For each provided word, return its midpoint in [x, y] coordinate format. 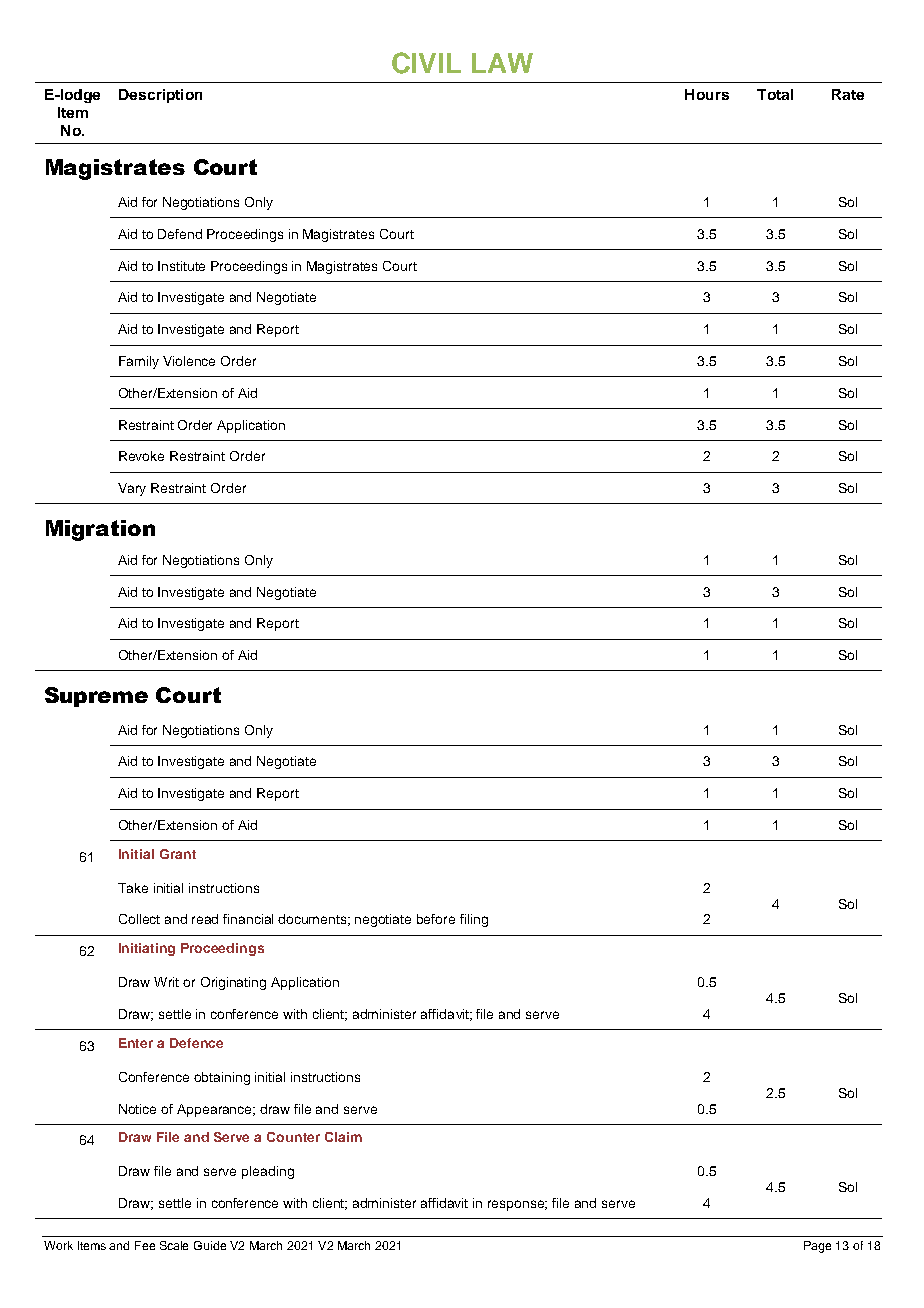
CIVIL [426, 63]
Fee [145, 1245]
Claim [343, 1137]
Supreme [96, 697]
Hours [707, 94]
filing [474, 920]
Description [160, 96]
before [436, 919]
